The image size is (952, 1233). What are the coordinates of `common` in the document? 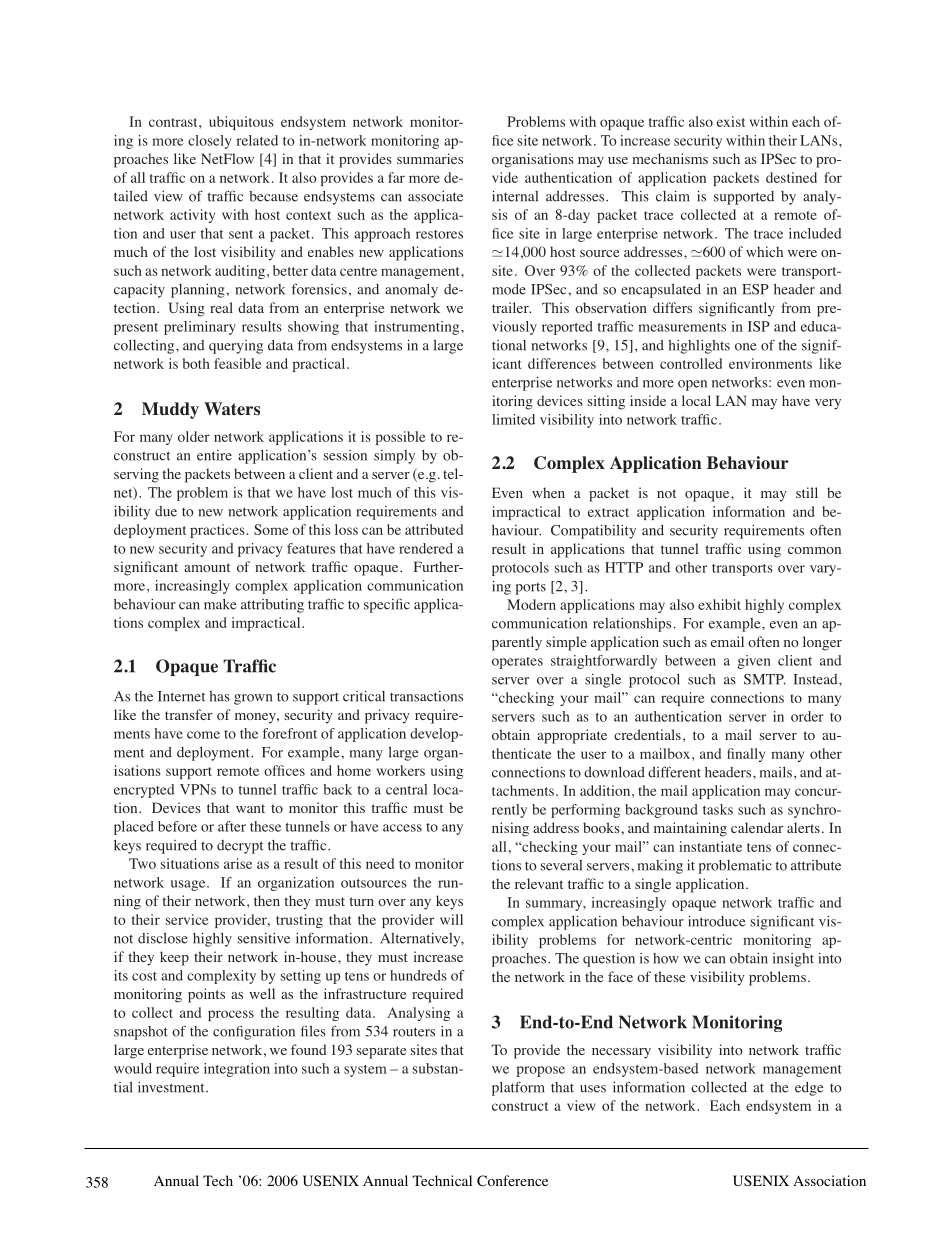 It's located at (814, 550).
